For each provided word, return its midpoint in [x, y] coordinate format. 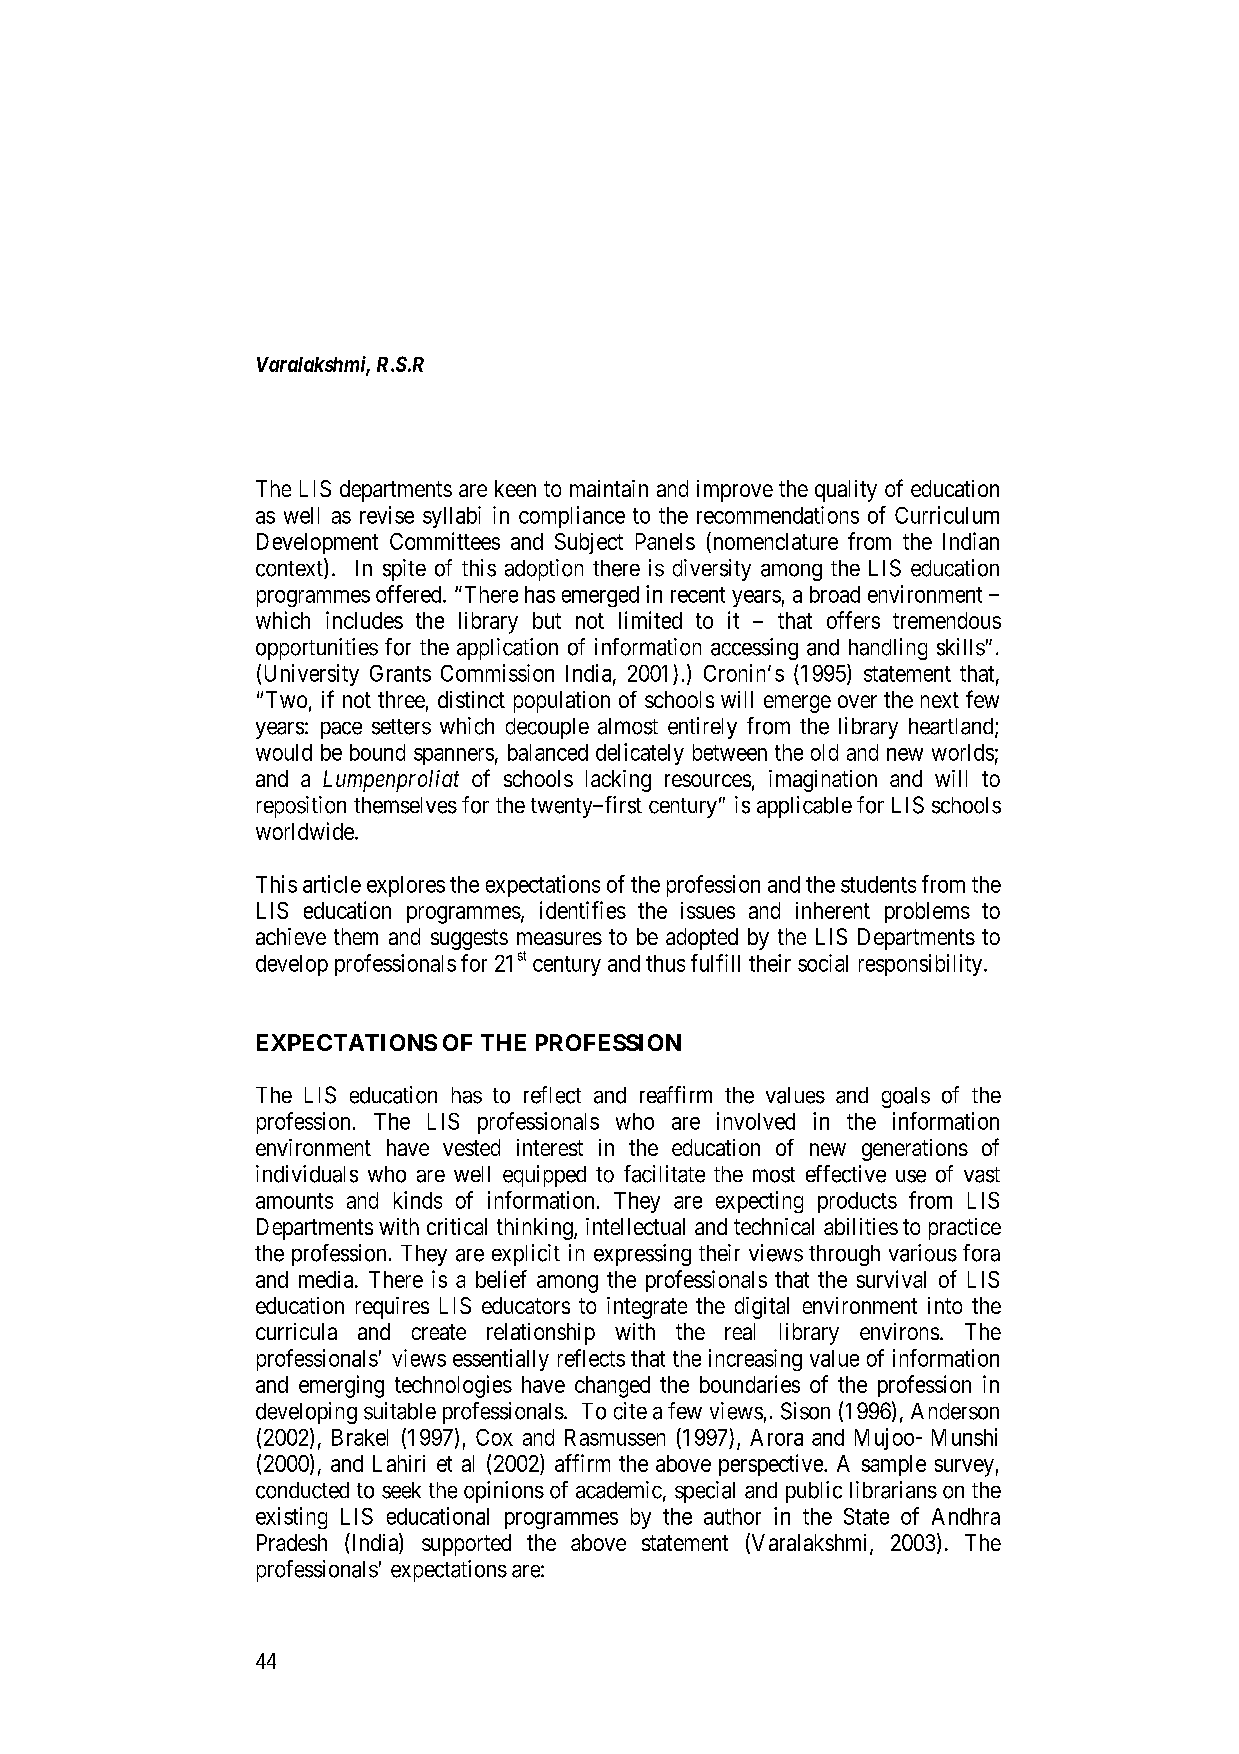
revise [387, 515]
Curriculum [947, 515]
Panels [665, 541]
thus [665, 963]
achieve [291, 936]
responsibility [922, 965]
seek [401, 1490]
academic [619, 1490]
